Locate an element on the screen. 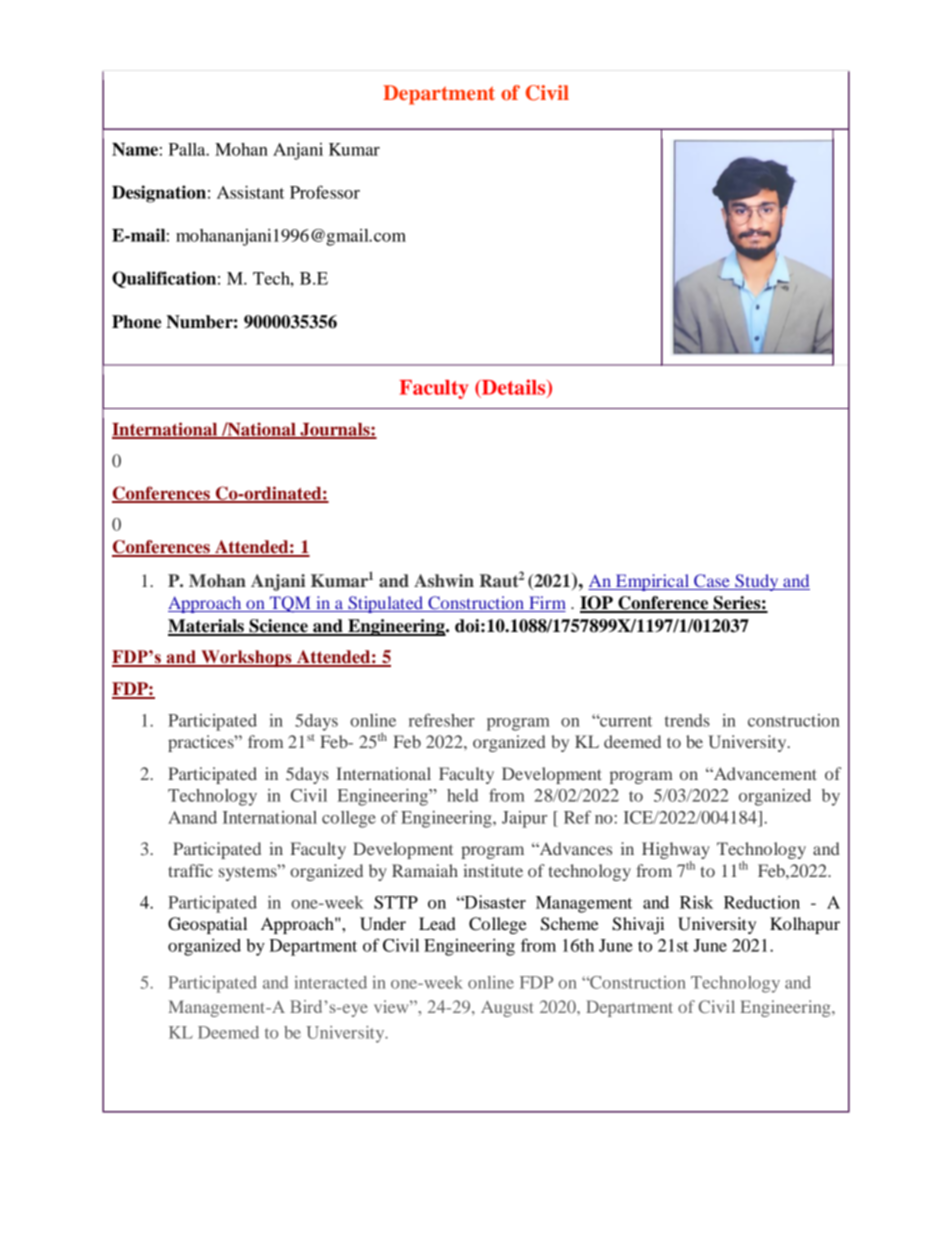 The image size is (952, 1233). Assistant is located at coordinates (250, 192).
